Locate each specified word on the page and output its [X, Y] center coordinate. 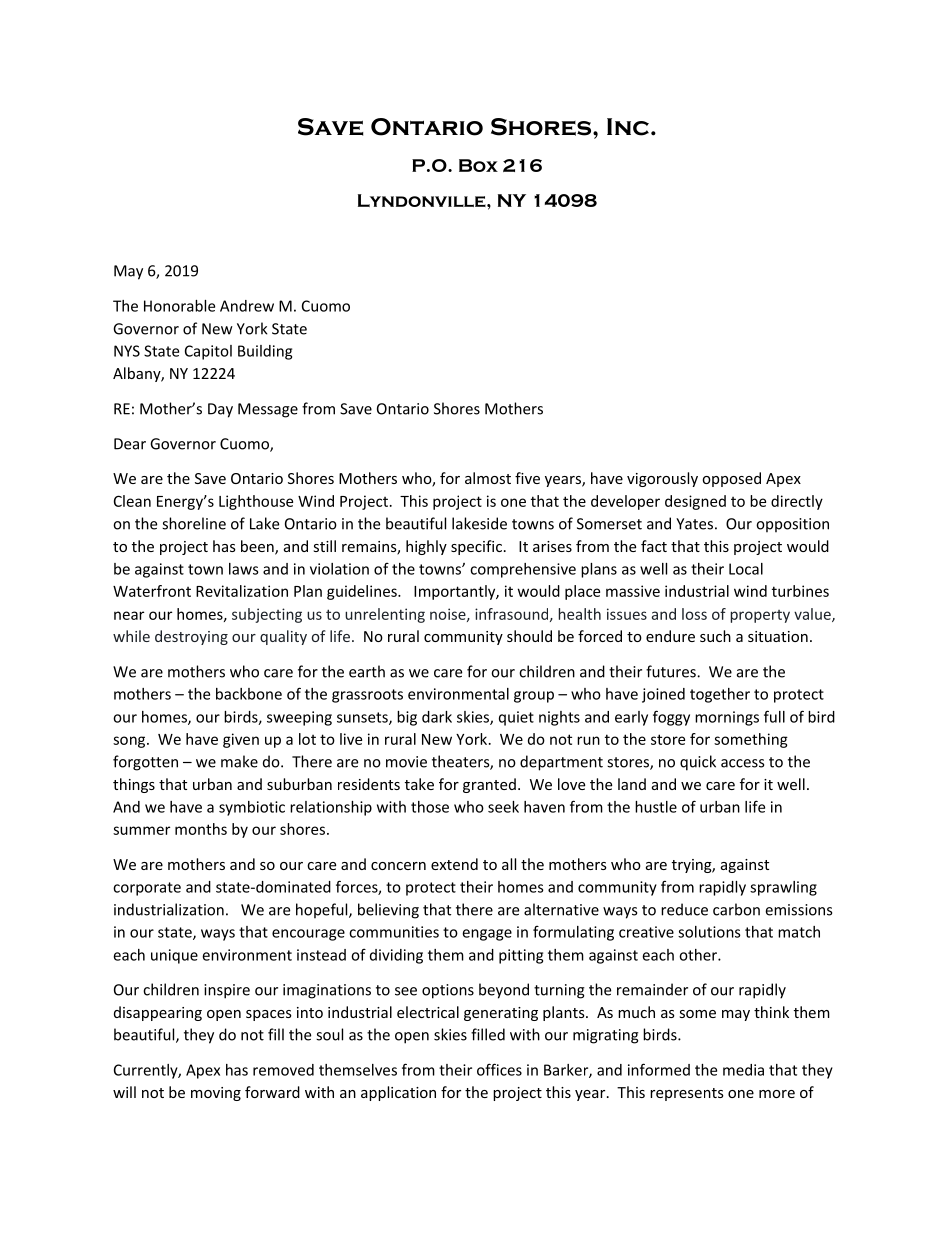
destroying [191, 637]
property [760, 616]
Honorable [179, 306]
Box [478, 165]
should [529, 636]
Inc [628, 127]
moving [216, 1094]
